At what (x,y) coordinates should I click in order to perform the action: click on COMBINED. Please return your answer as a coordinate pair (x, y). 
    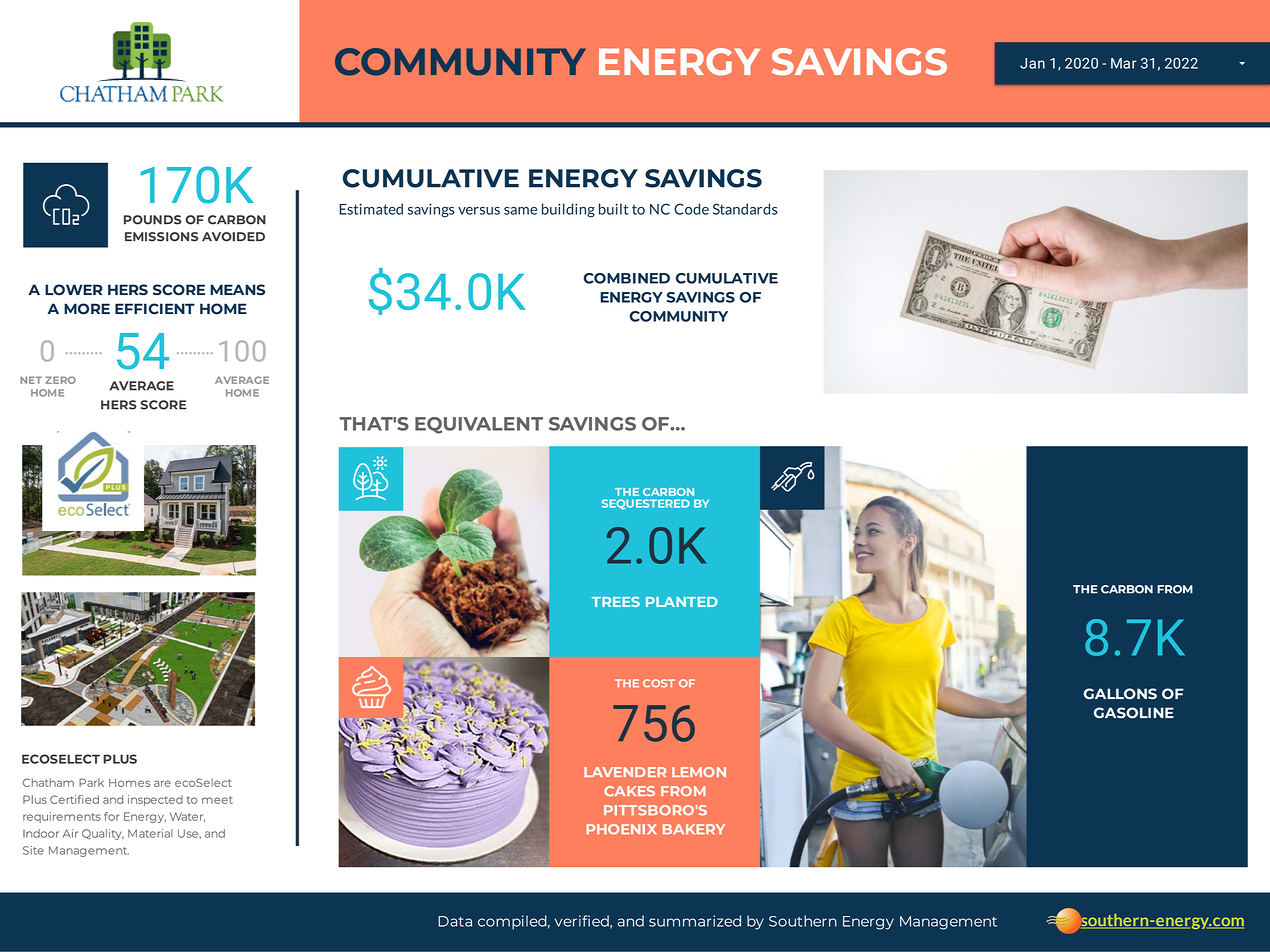
    Looking at the image, I should click on (626, 278).
